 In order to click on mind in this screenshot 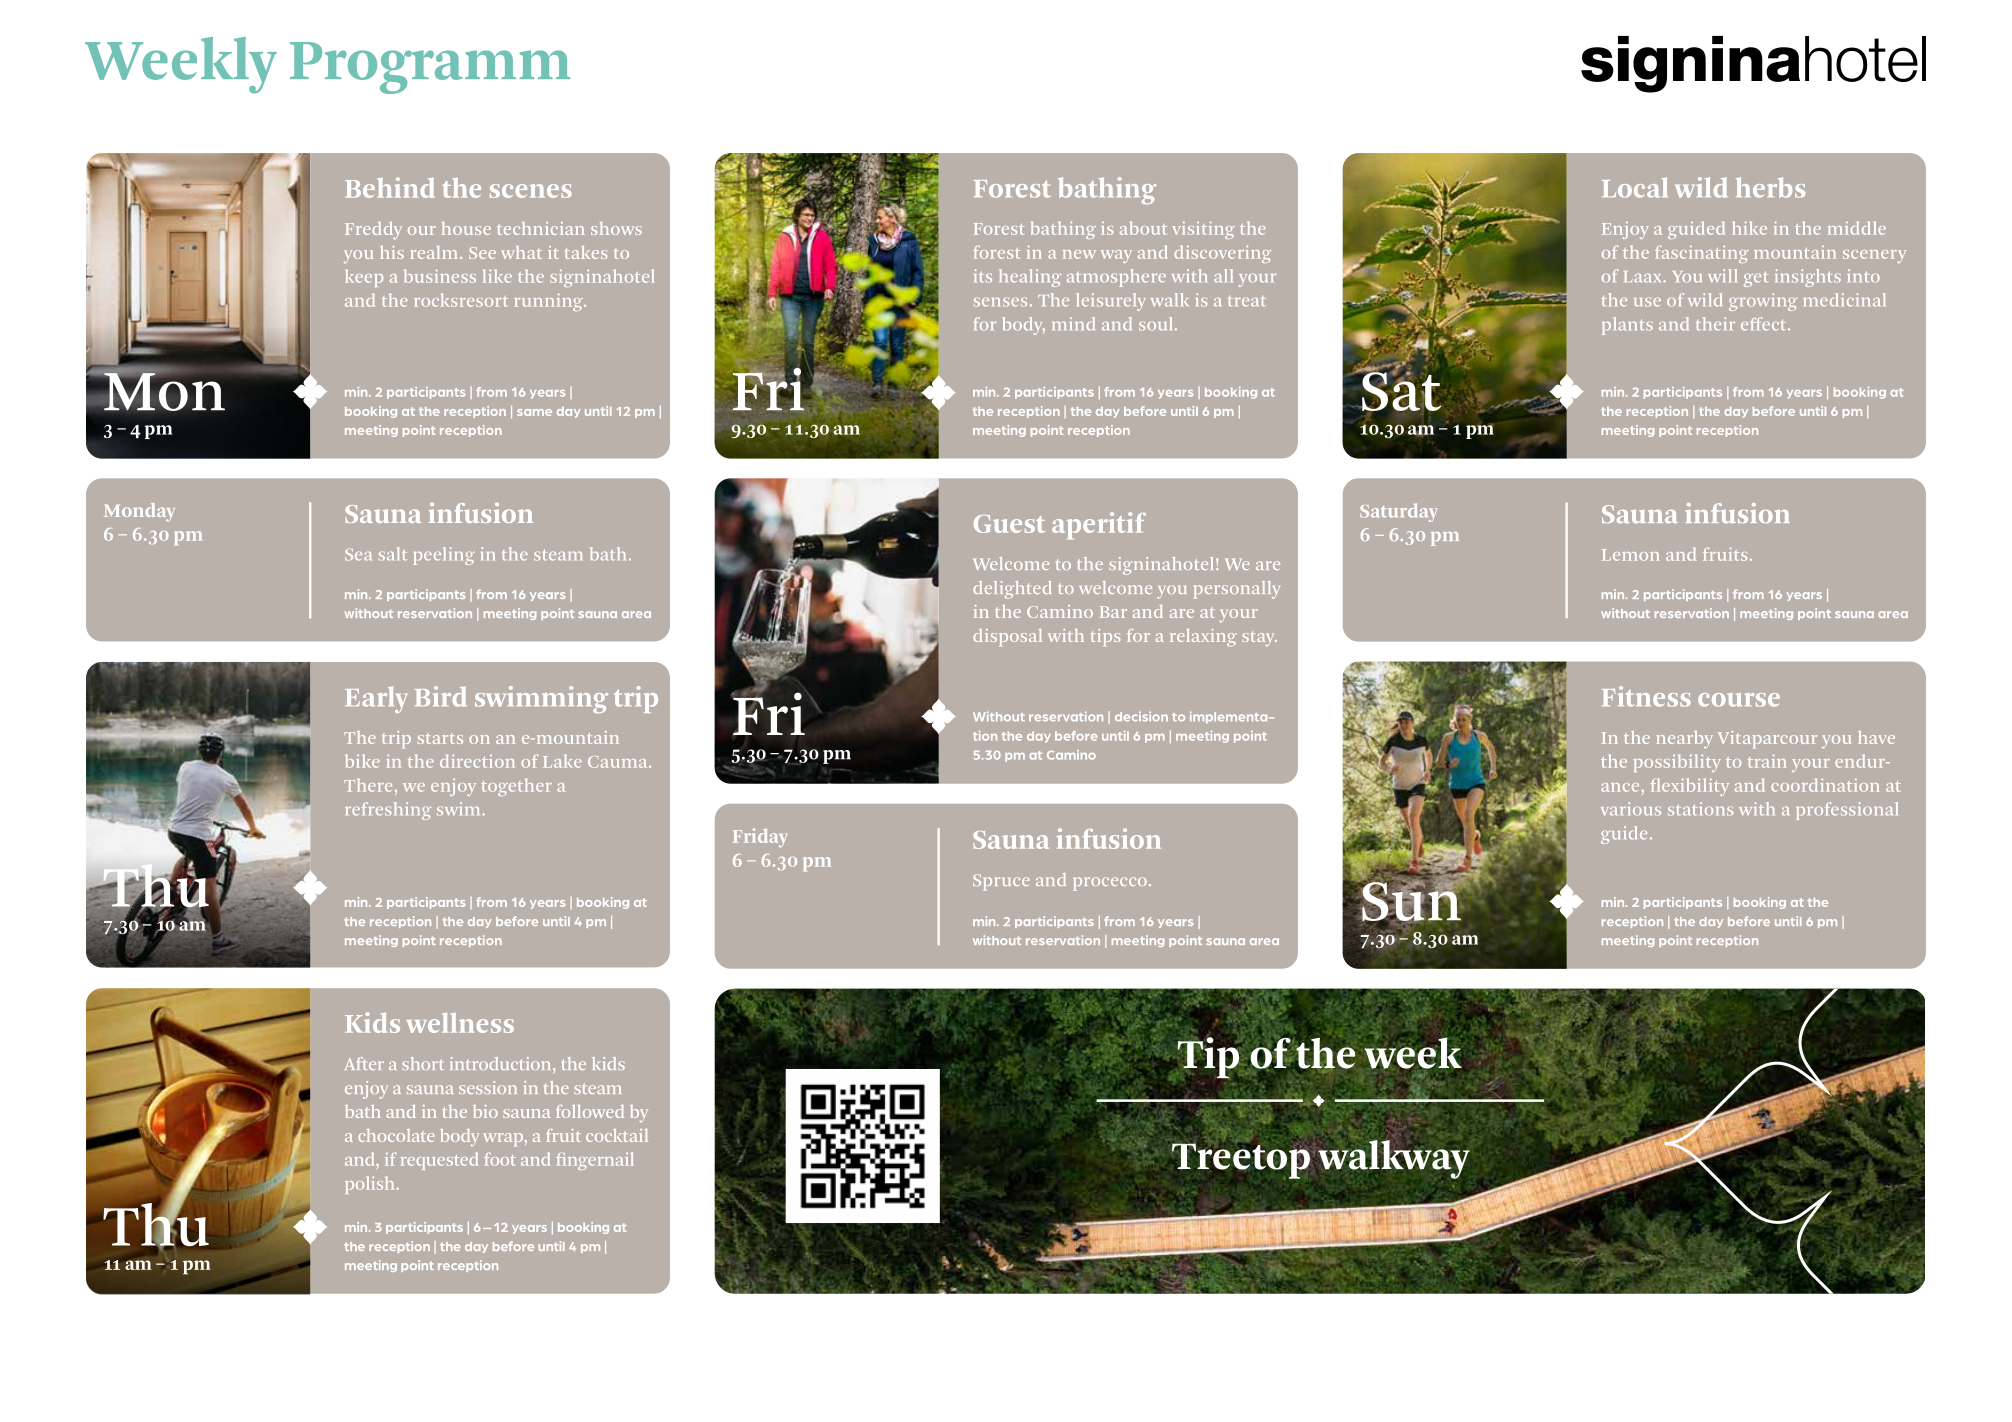, I will do `click(1073, 324)`.
